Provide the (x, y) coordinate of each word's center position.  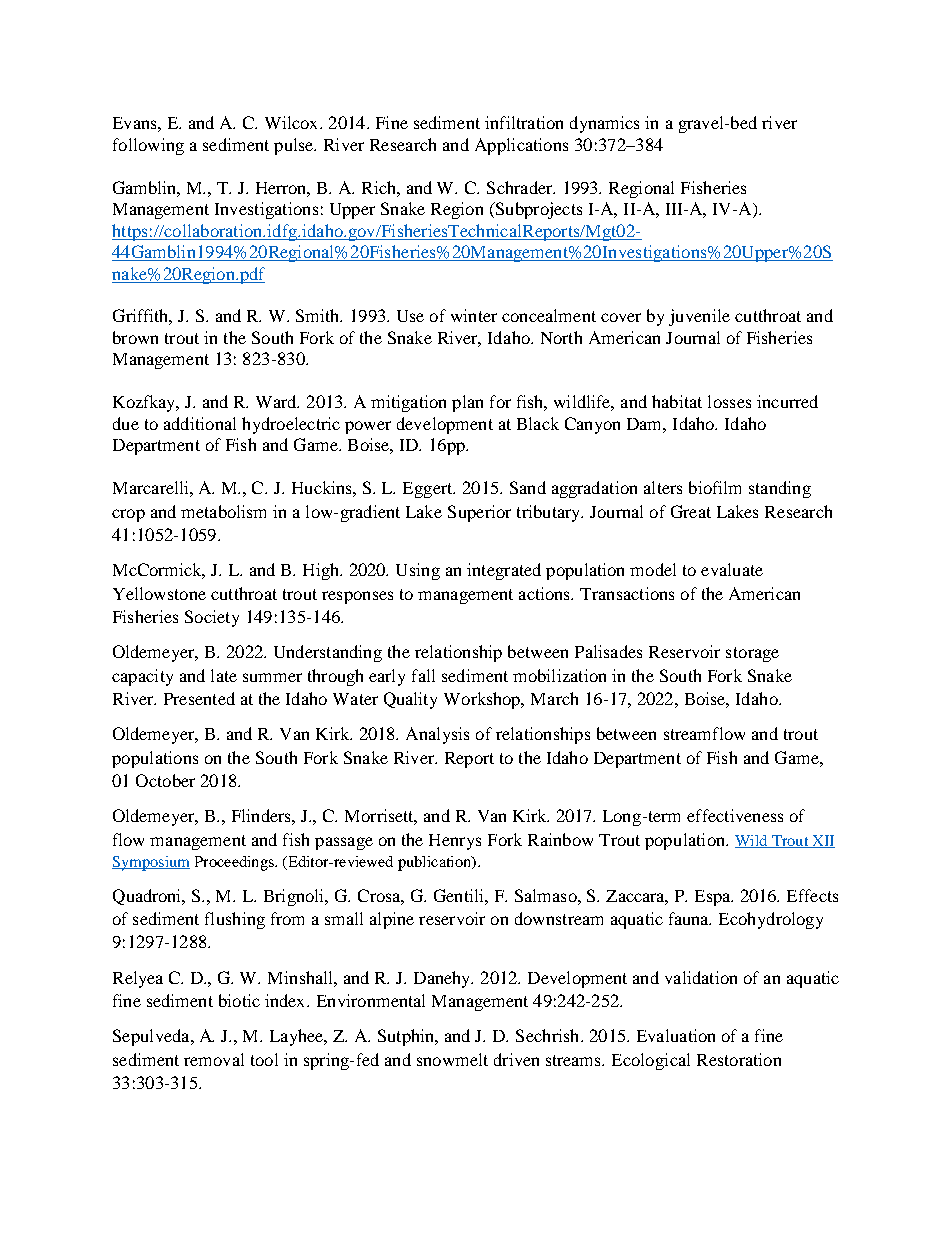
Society (212, 618)
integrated (504, 571)
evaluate (732, 569)
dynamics (604, 124)
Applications (521, 146)
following (148, 146)
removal (214, 1059)
